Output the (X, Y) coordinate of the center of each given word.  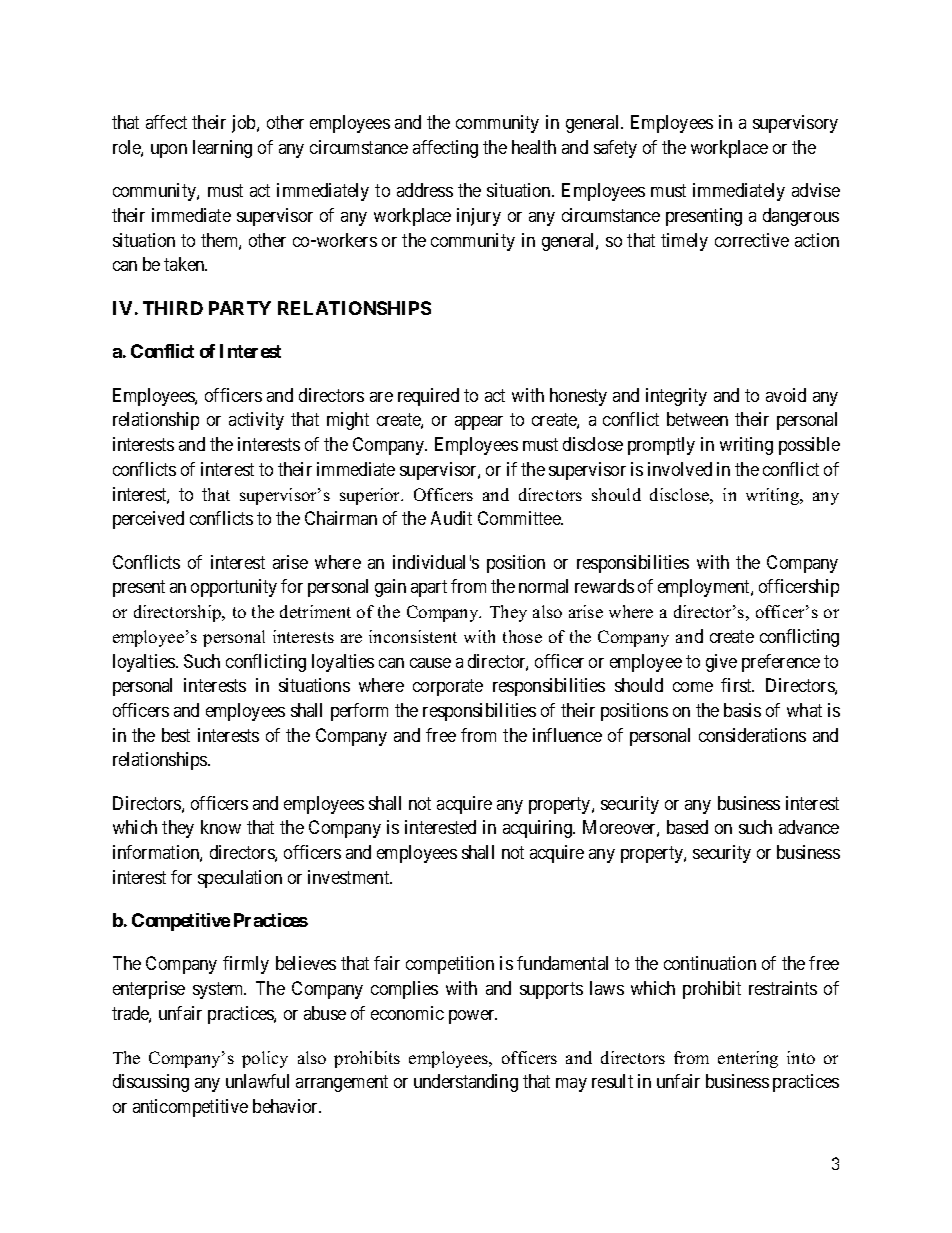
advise (816, 190)
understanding (466, 1083)
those (522, 636)
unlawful (257, 1081)
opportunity (234, 588)
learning (222, 149)
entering (748, 1059)
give (721, 663)
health (534, 147)
